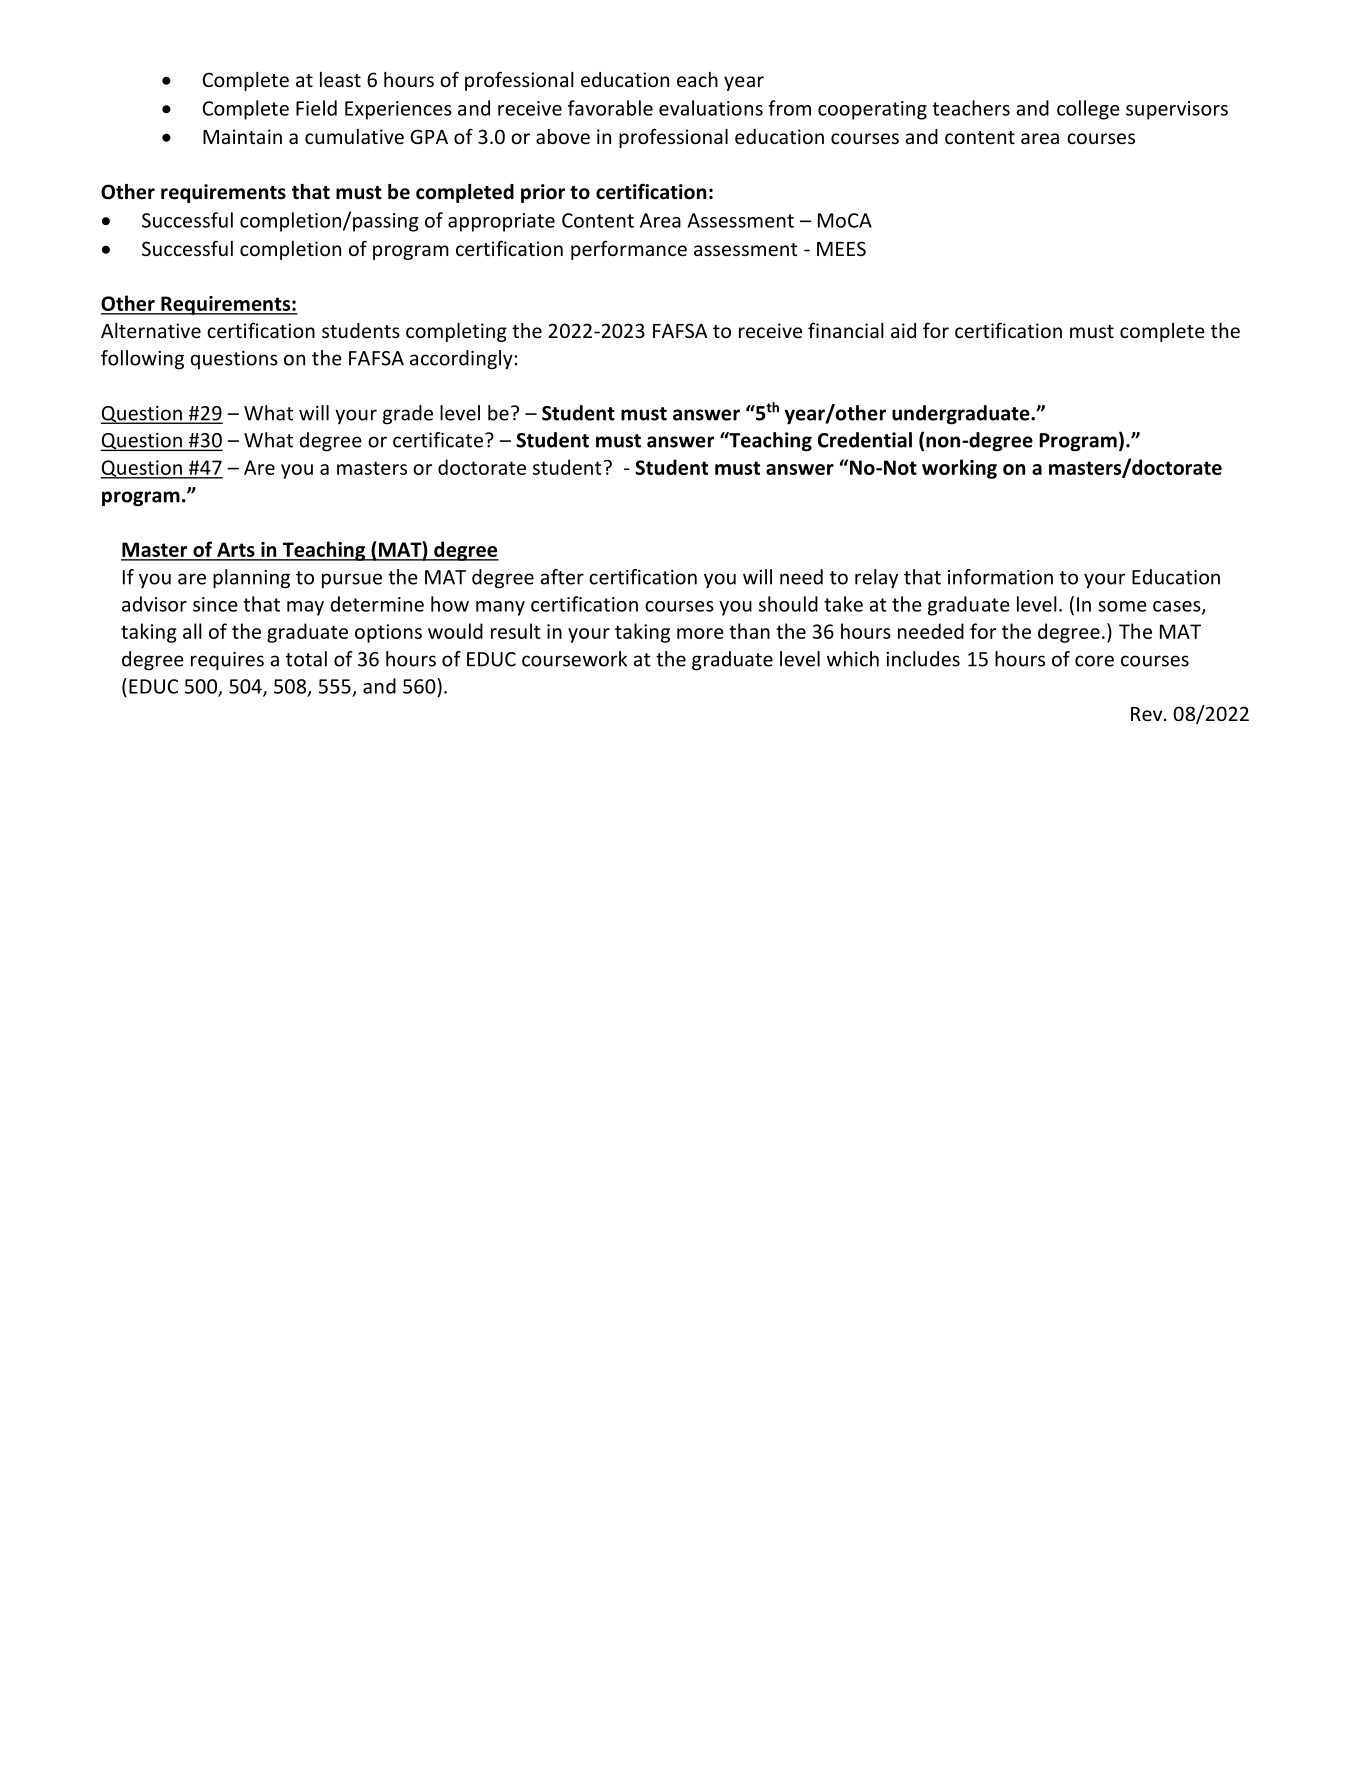  I want to click on Credential, so click(865, 440).
